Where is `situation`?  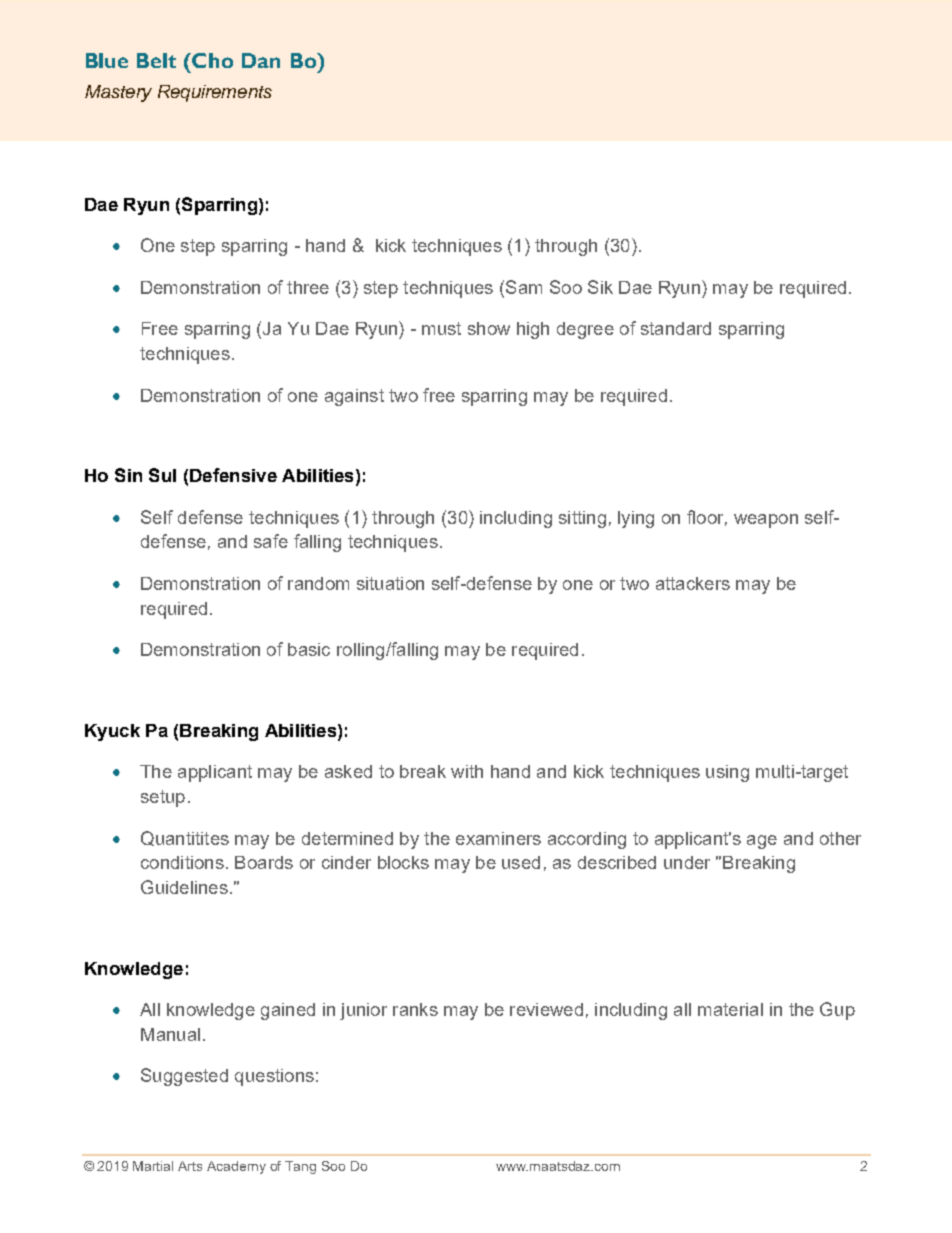 situation is located at coordinates (390, 583).
